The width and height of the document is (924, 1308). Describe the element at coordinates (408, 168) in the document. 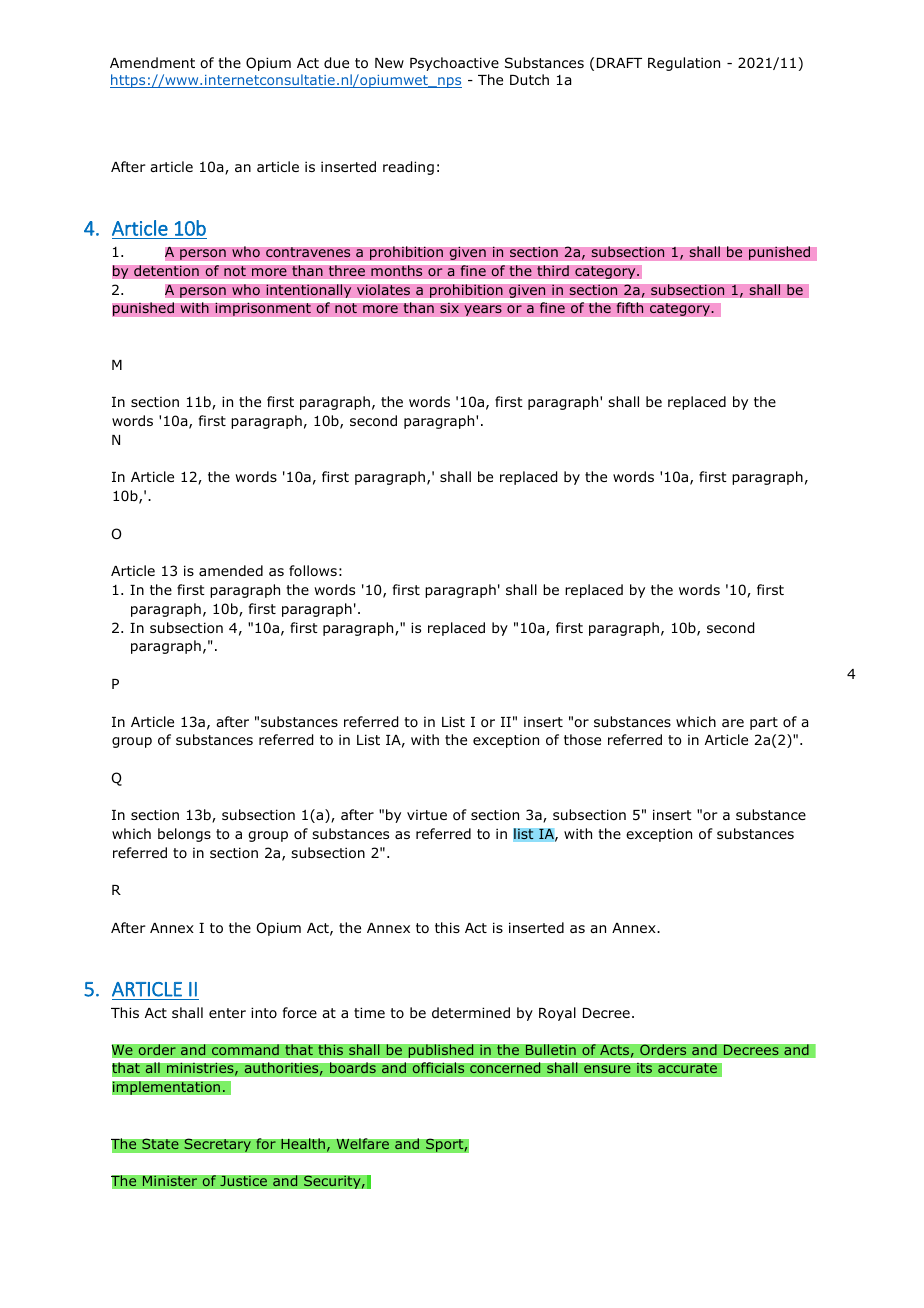

I see `reading` at that location.
